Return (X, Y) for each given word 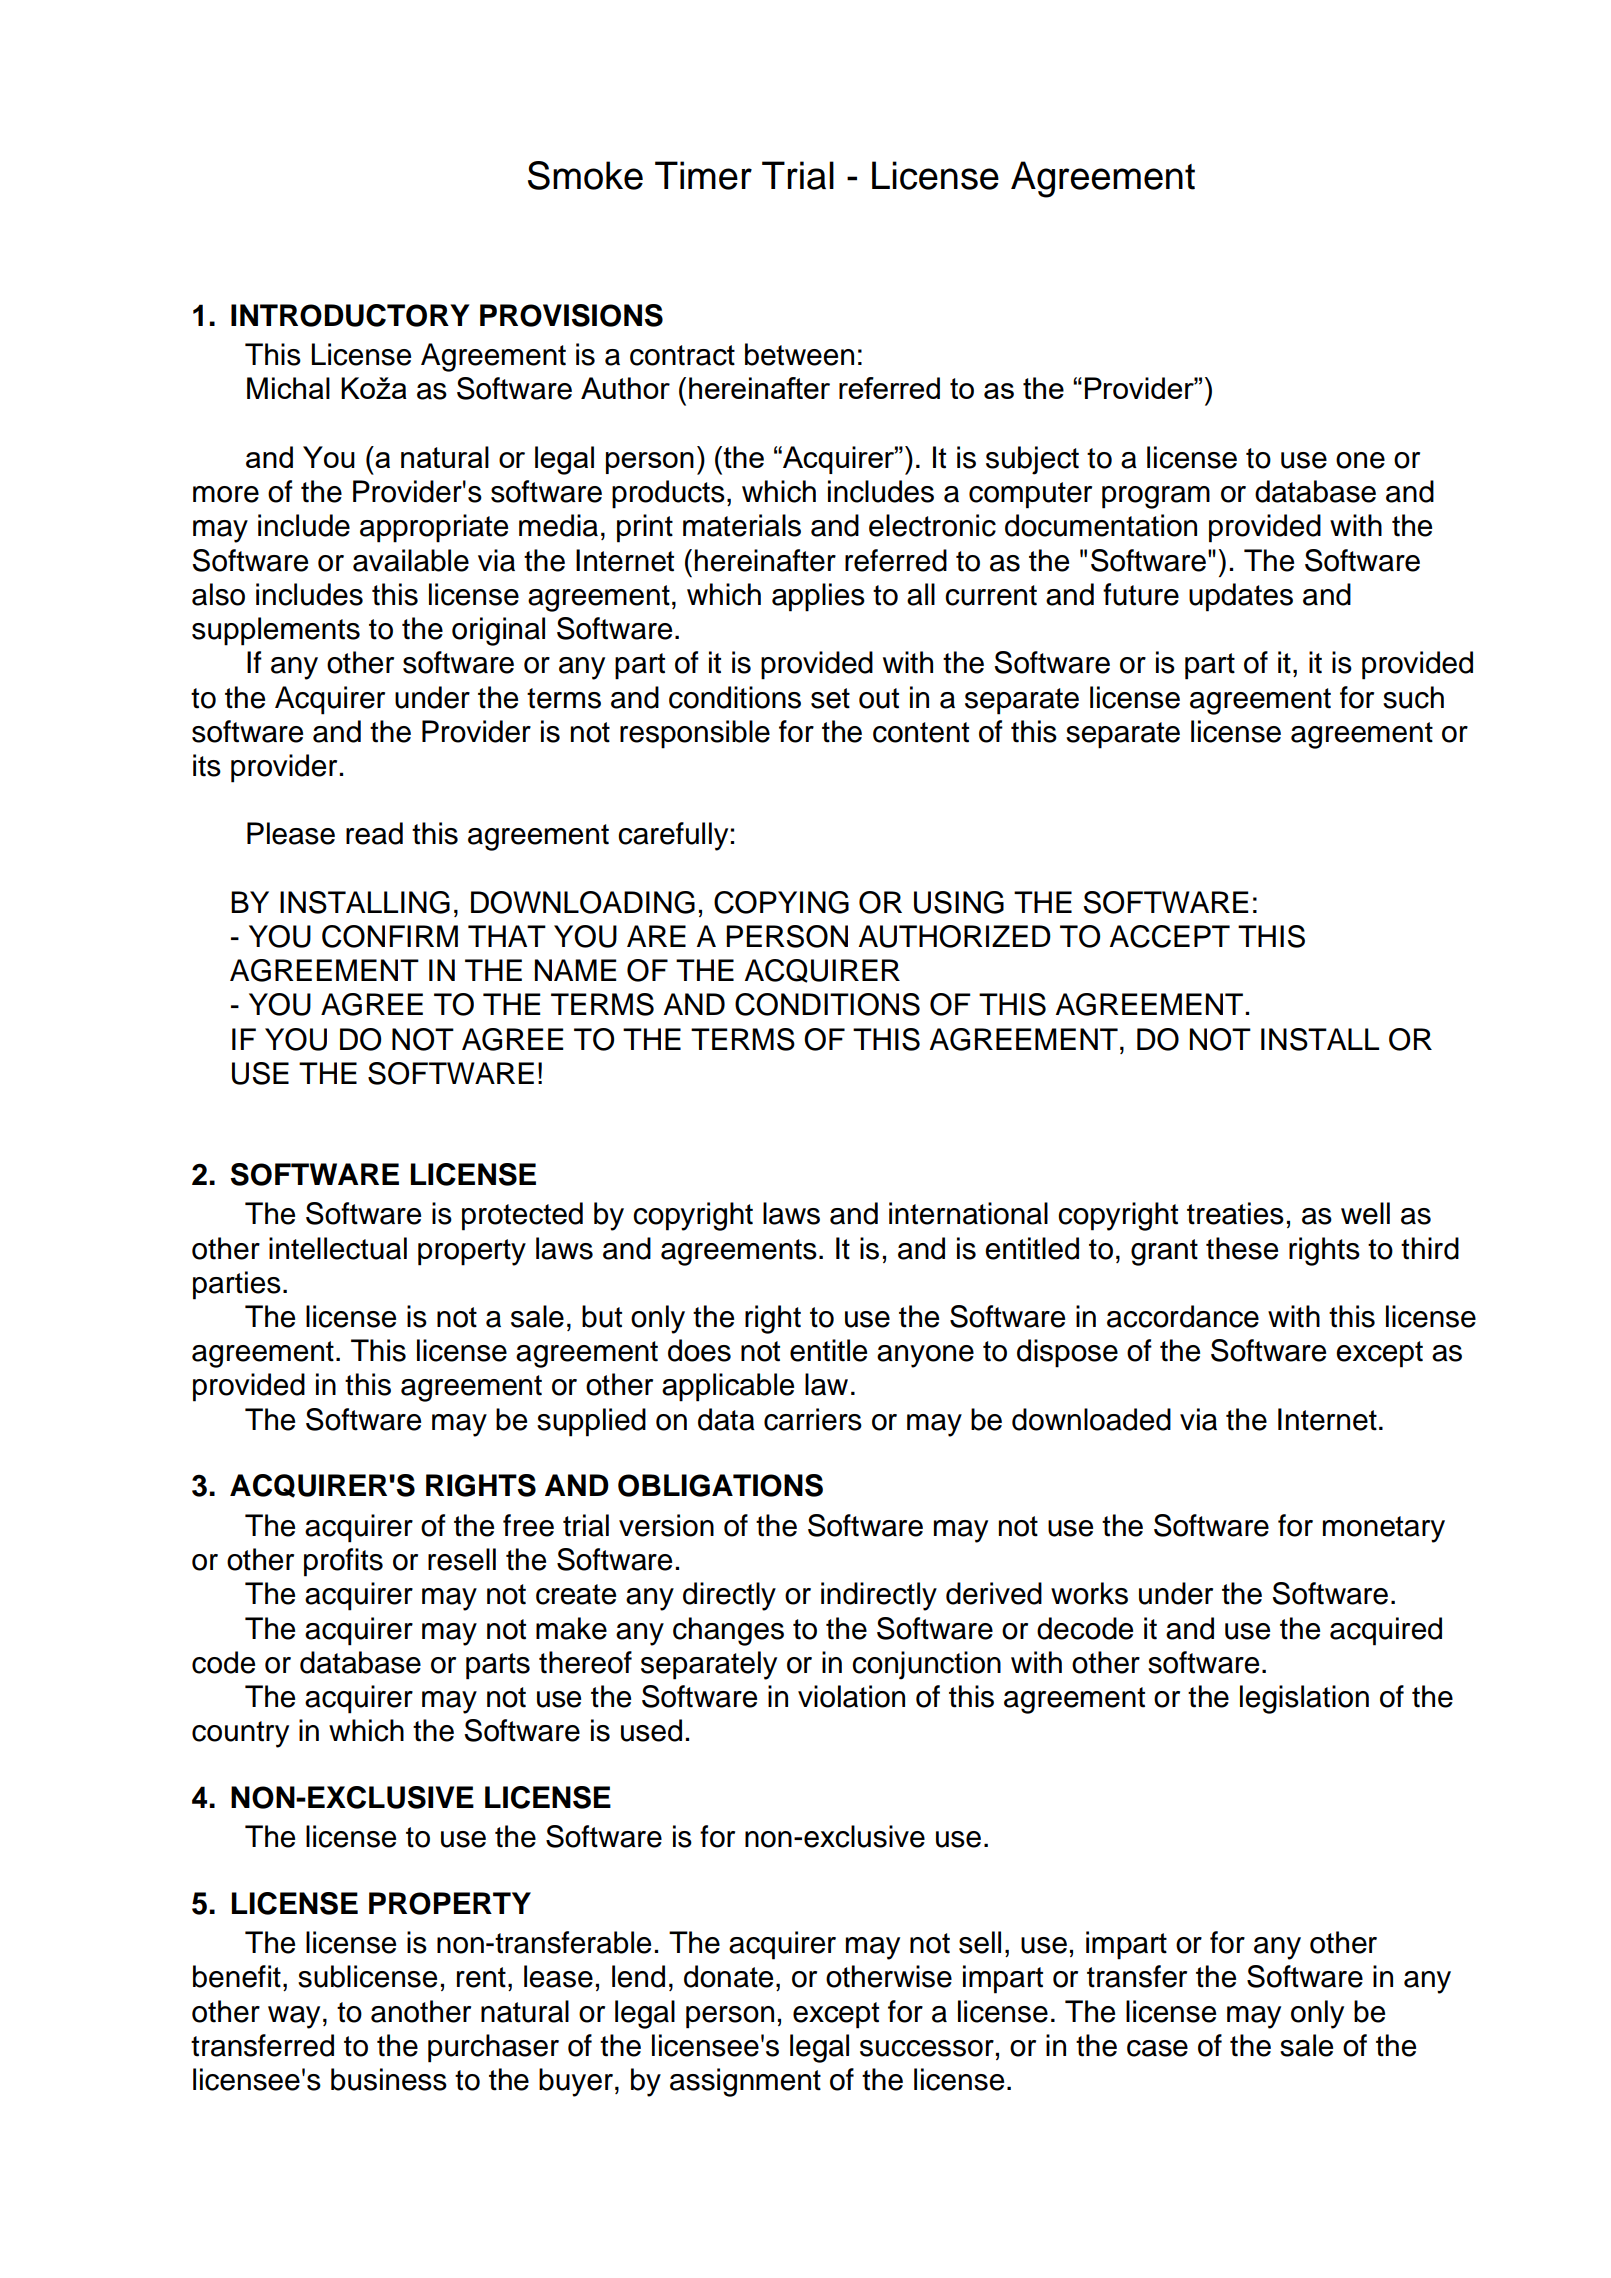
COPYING (781, 902)
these (1242, 1248)
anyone (925, 1356)
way (294, 2017)
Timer (703, 175)
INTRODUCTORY (350, 315)
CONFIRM (390, 936)
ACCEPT (1170, 936)
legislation (1304, 1699)
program (1156, 497)
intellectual (338, 1248)
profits (343, 1562)
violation (851, 1696)
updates (1241, 597)
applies (818, 597)
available (411, 560)
